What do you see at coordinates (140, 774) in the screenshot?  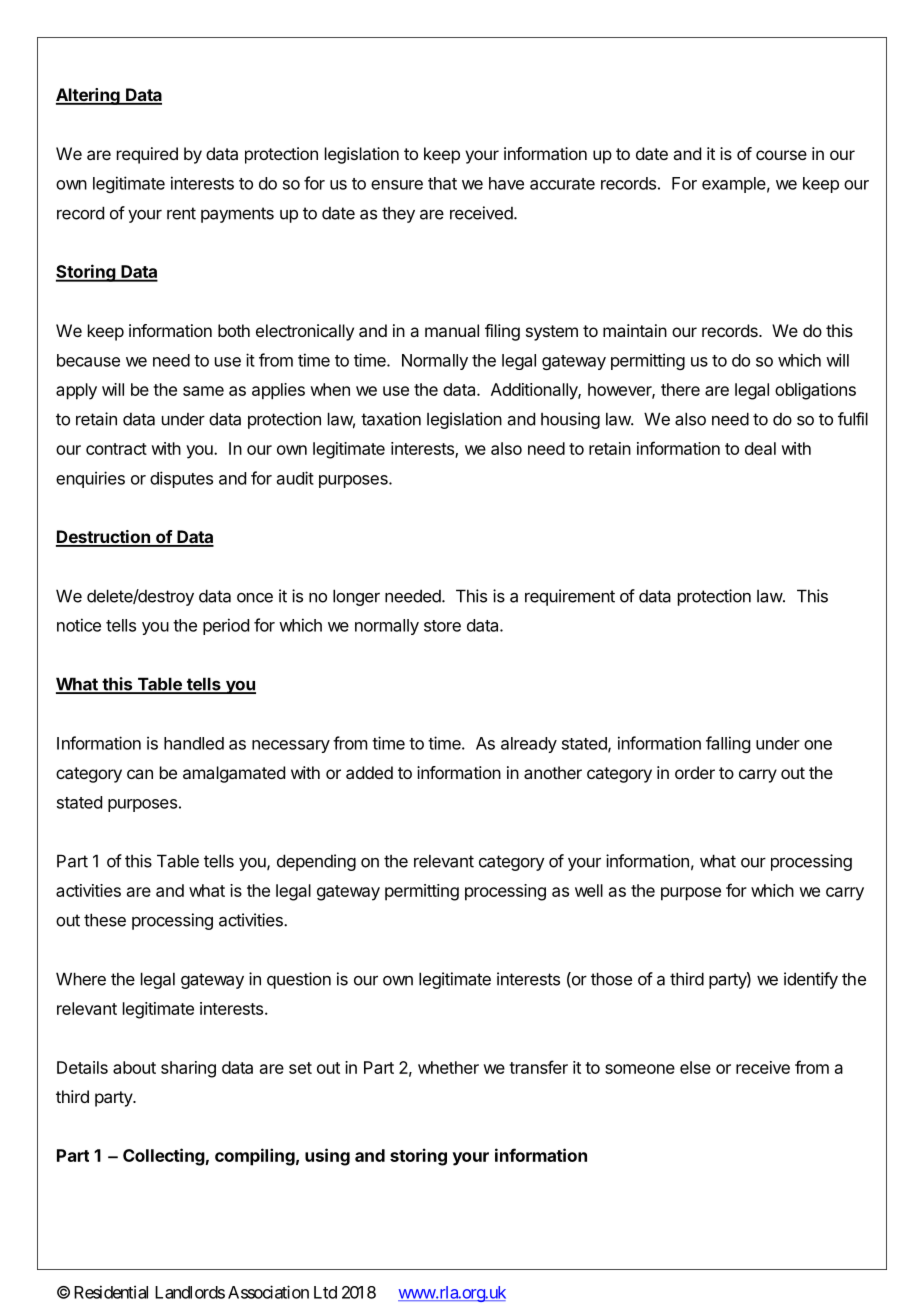 I see `can` at bounding box center [140, 774].
